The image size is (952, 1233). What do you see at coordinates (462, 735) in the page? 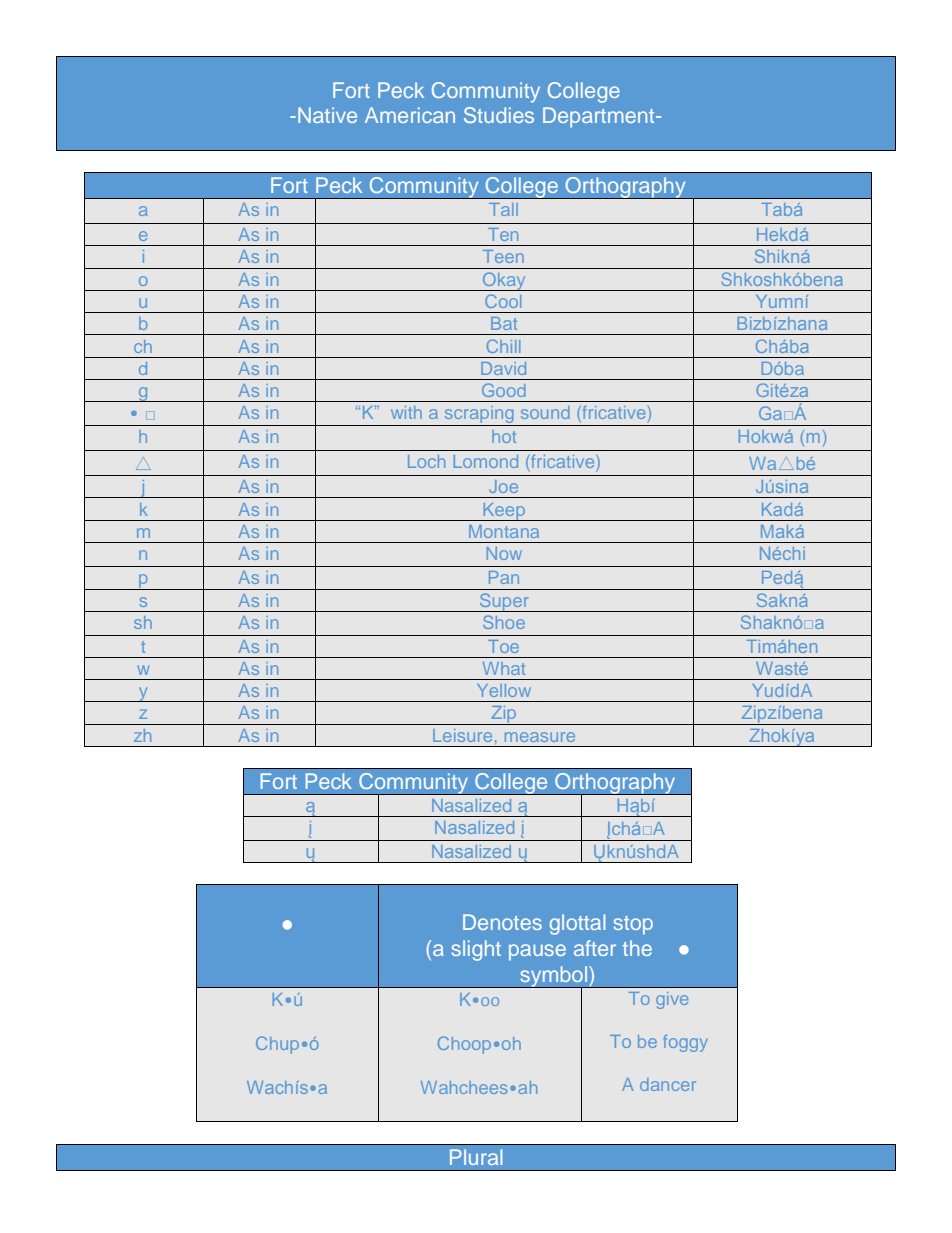
I see `Leisure` at bounding box center [462, 735].
